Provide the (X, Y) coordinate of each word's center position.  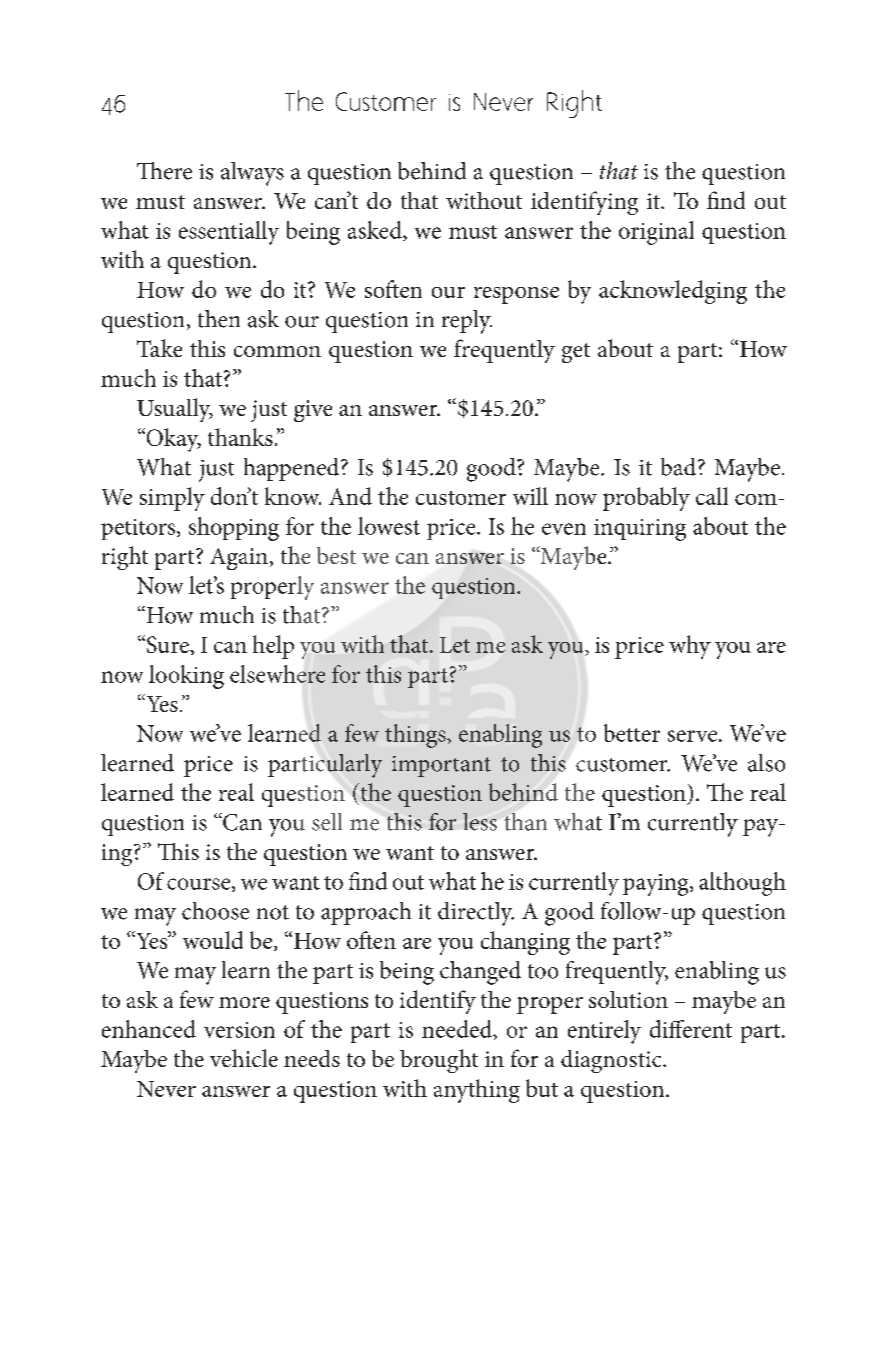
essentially (229, 233)
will (530, 496)
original (656, 233)
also (766, 763)
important (441, 766)
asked (376, 231)
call (712, 496)
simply (172, 499)
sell (327, 822)
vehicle (244, 1058)
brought (439, 1061)
